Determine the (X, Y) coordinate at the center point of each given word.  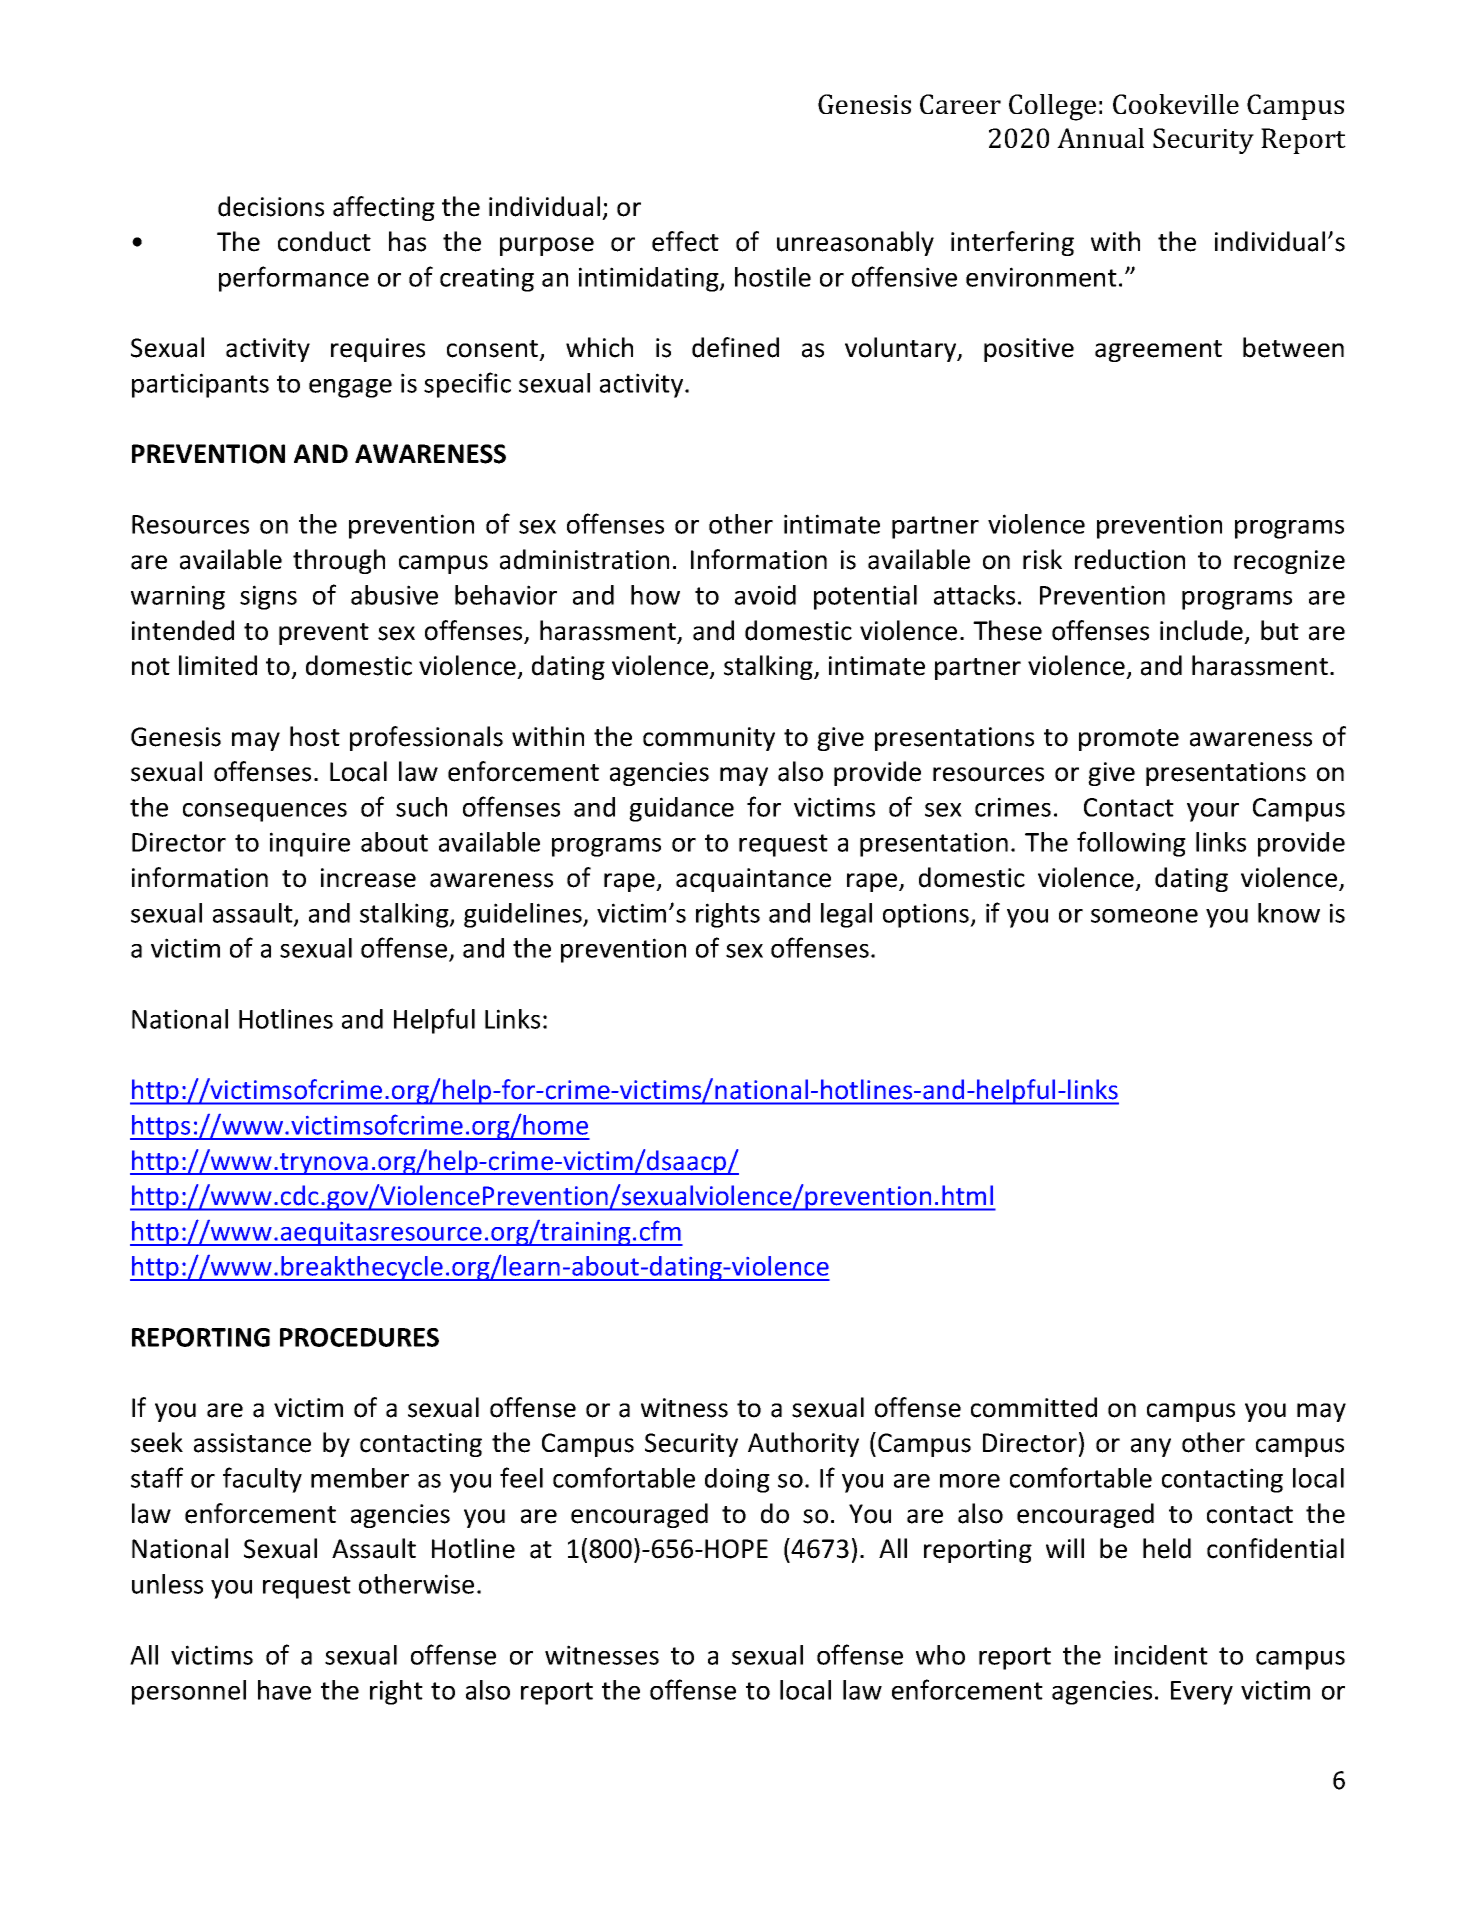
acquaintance (753, 880)
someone (1144, 916)
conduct (324, 241)
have (284, 1690)
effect (685, 241)
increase (368, 878)
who (940, 1655)
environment (1041, 277)
